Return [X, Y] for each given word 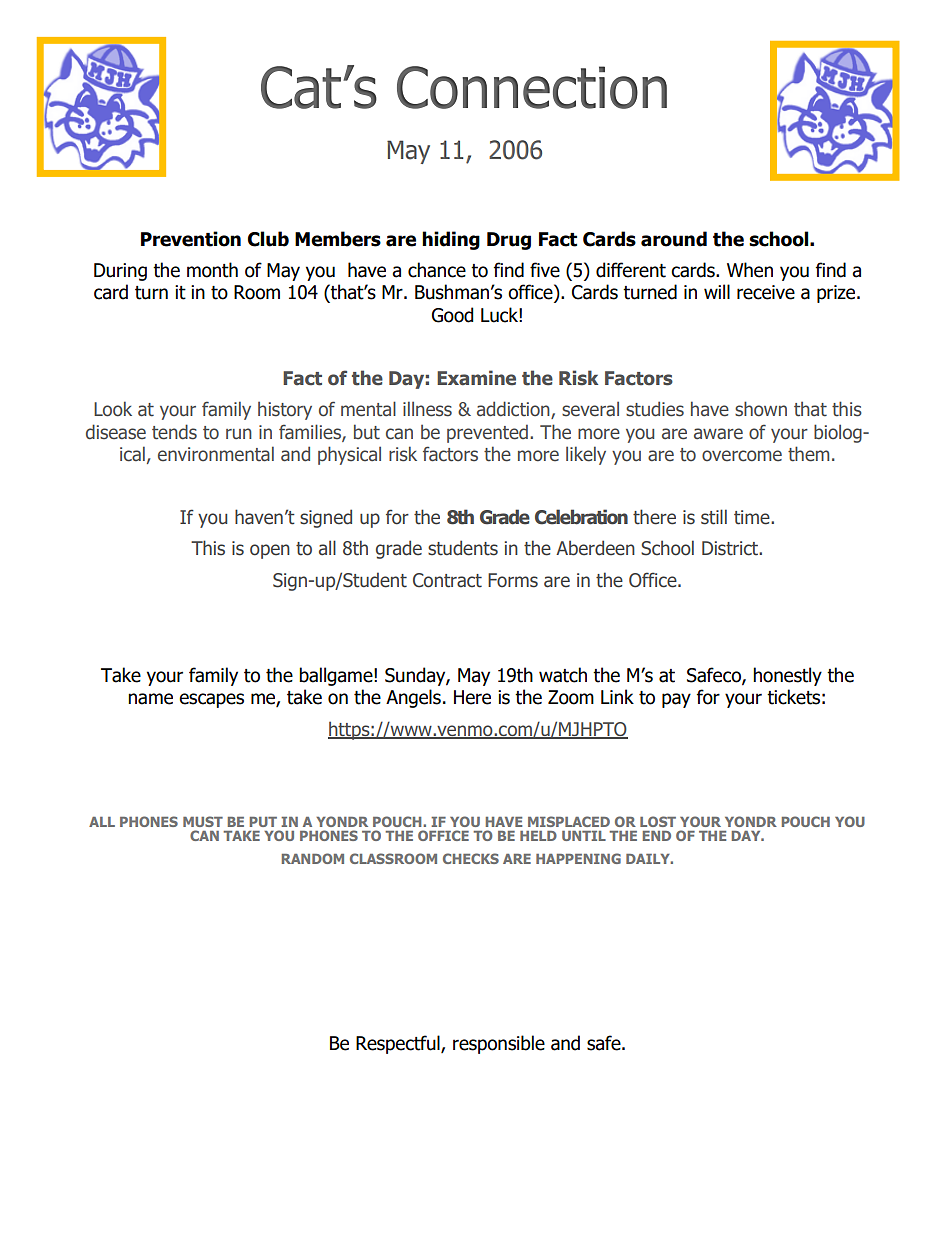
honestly [787, 676]
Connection [532, 87]
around [674, 239]
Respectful [399, 1044]
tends [174, 432]
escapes [211, 700]
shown [761, 409]
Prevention [191, 239]
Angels [413, 698]
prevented [487, 433]
